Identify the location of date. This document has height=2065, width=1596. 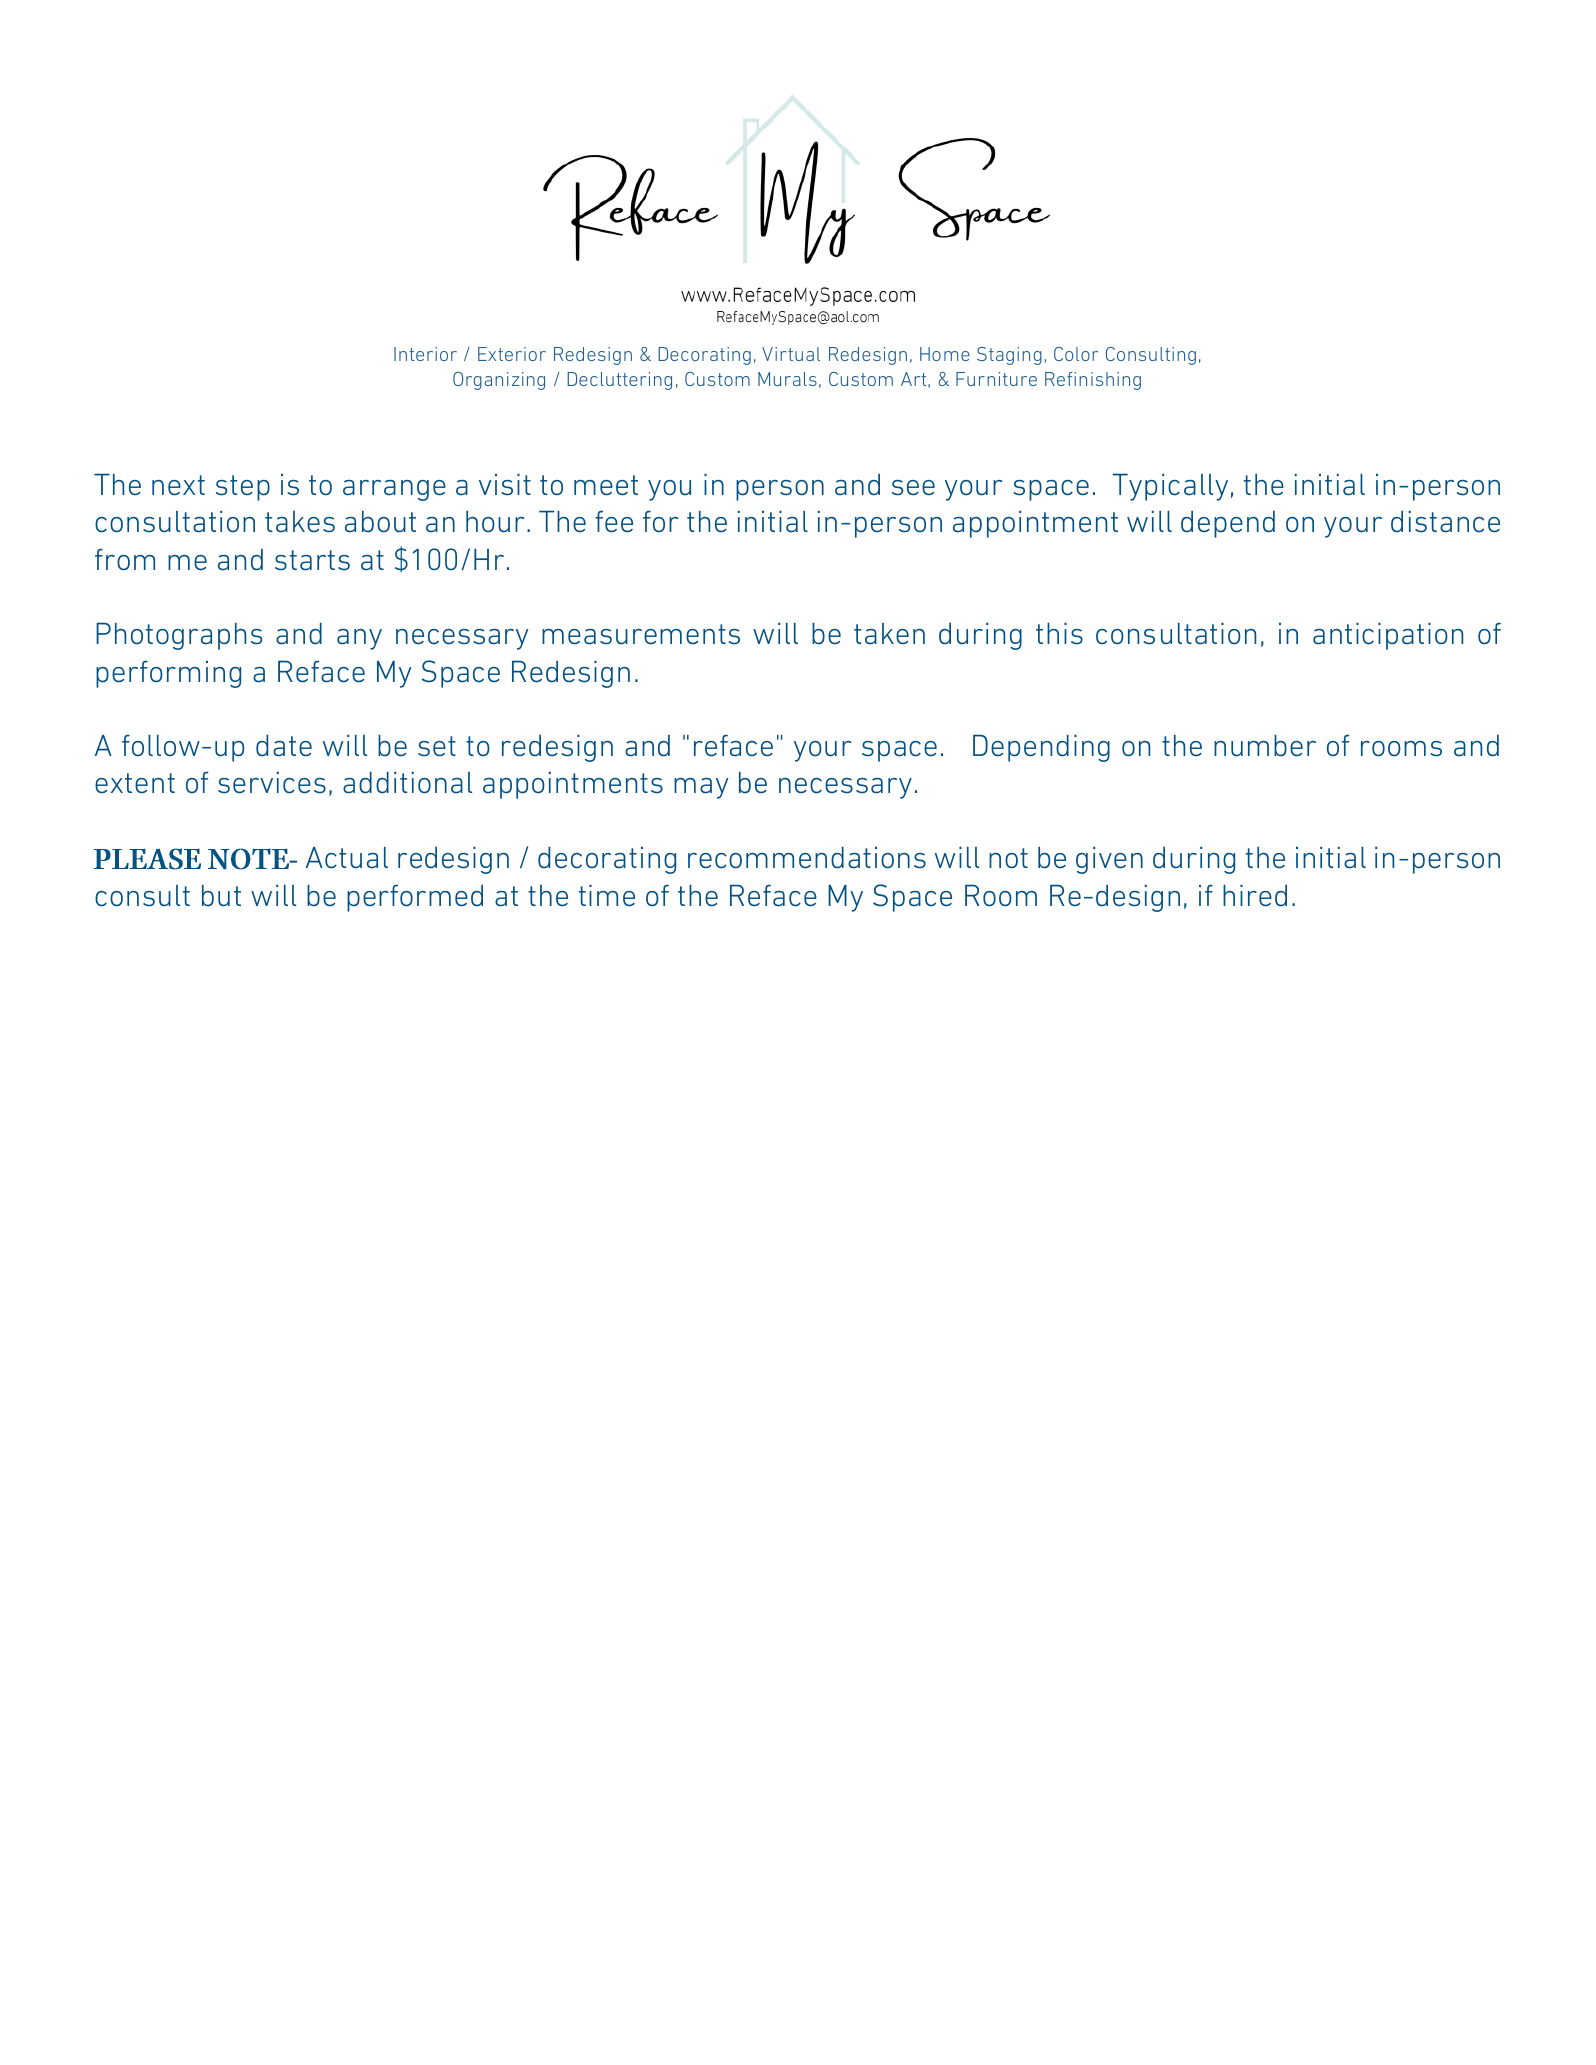
(284, 745).
